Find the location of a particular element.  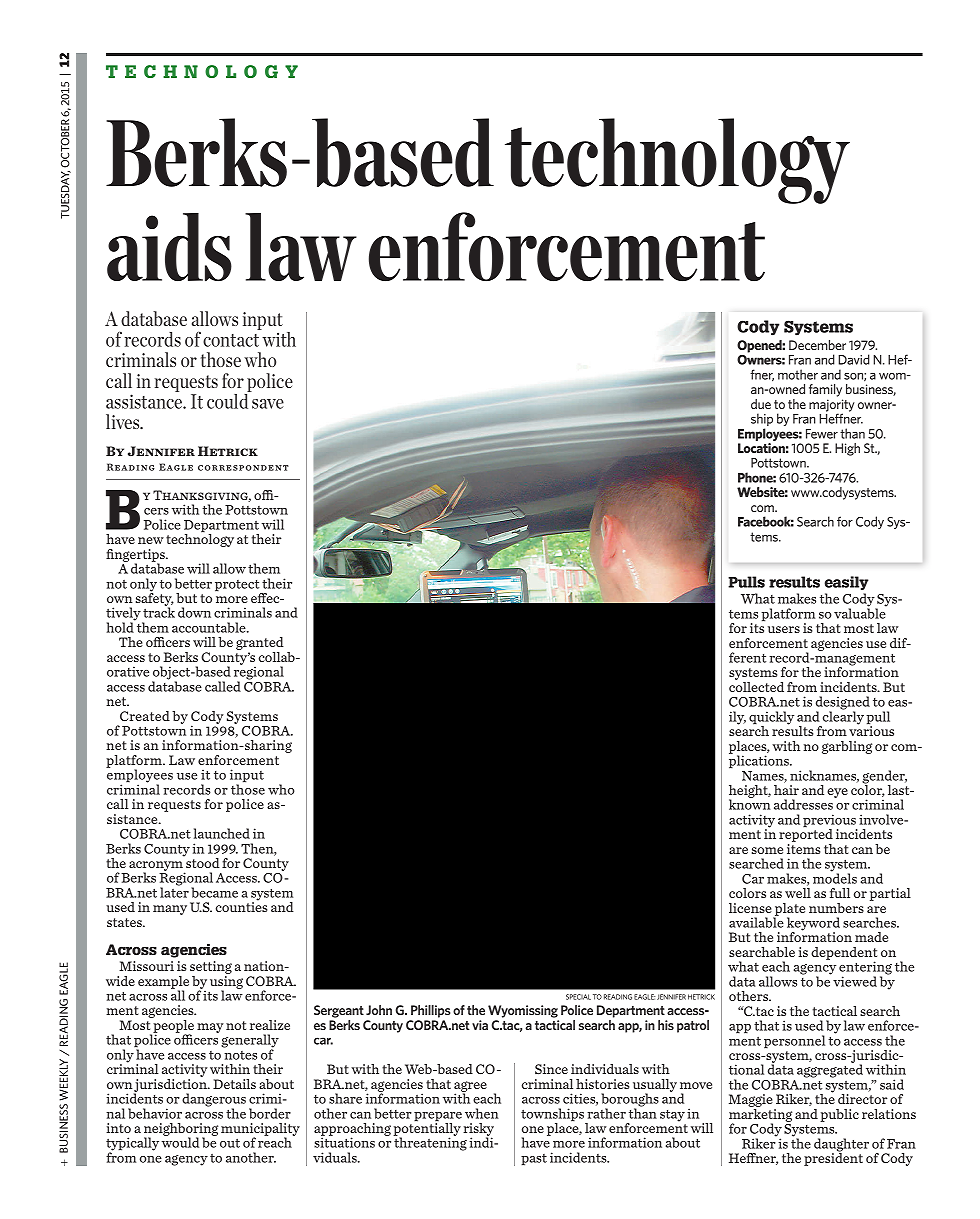

eye is located at coordinates (837, 793).
